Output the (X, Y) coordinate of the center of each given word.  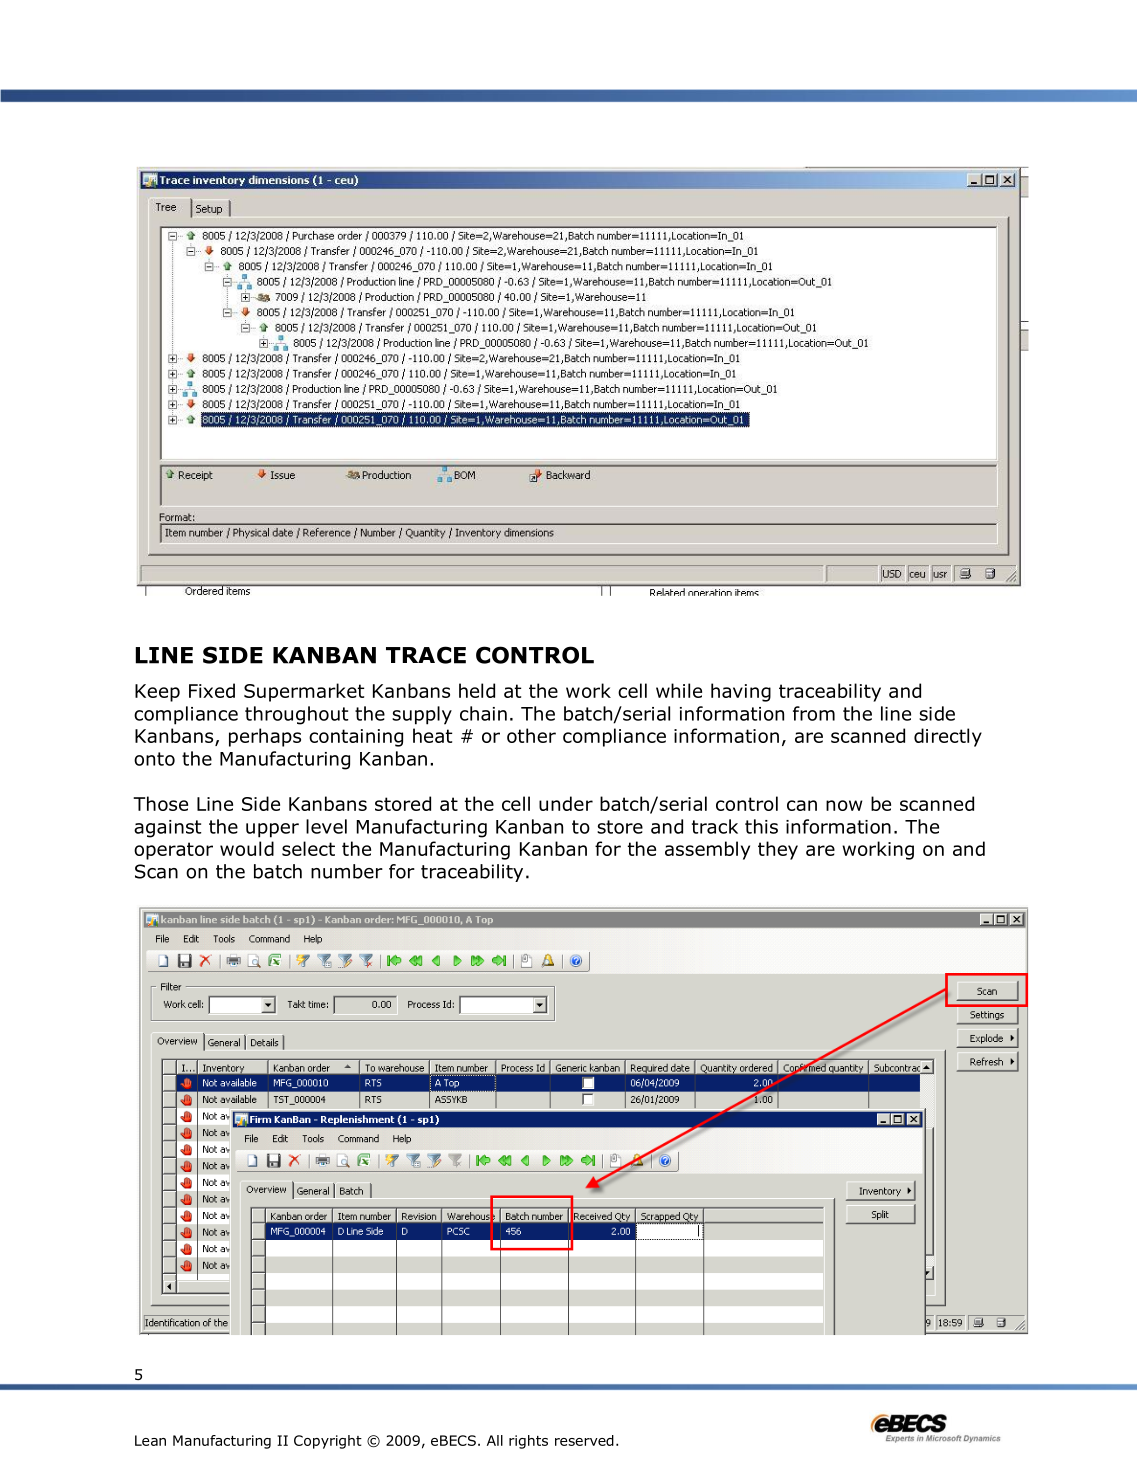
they (778, 850)
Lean (150, 1440)
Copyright (328, 1442)
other (531, 735)
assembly (707, 850)
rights (528, 1442)
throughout (296, 715)
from (814, 713)
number (347, 871)
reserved (584, 1440)
